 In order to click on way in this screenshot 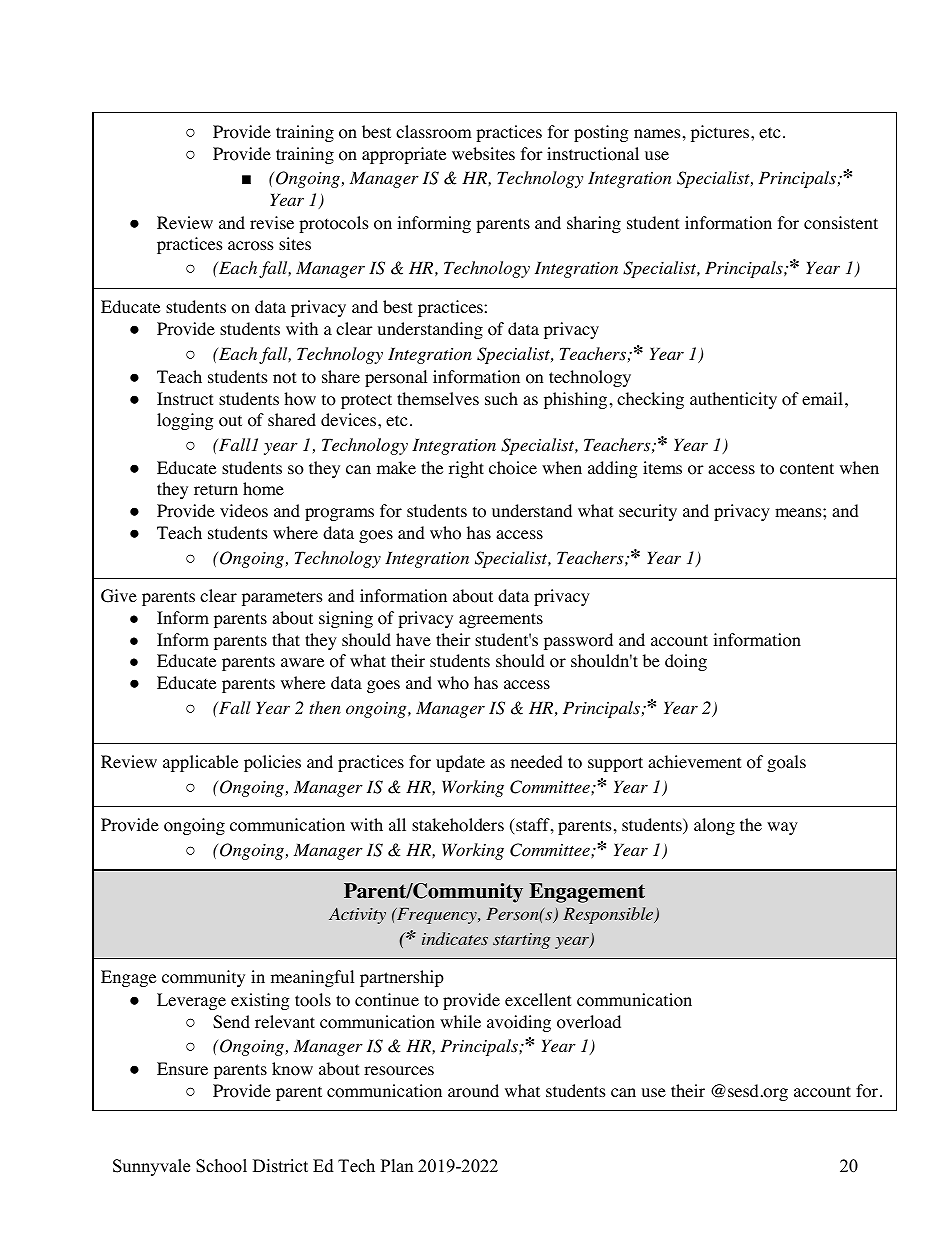, I will do `click(782, 828)`.
